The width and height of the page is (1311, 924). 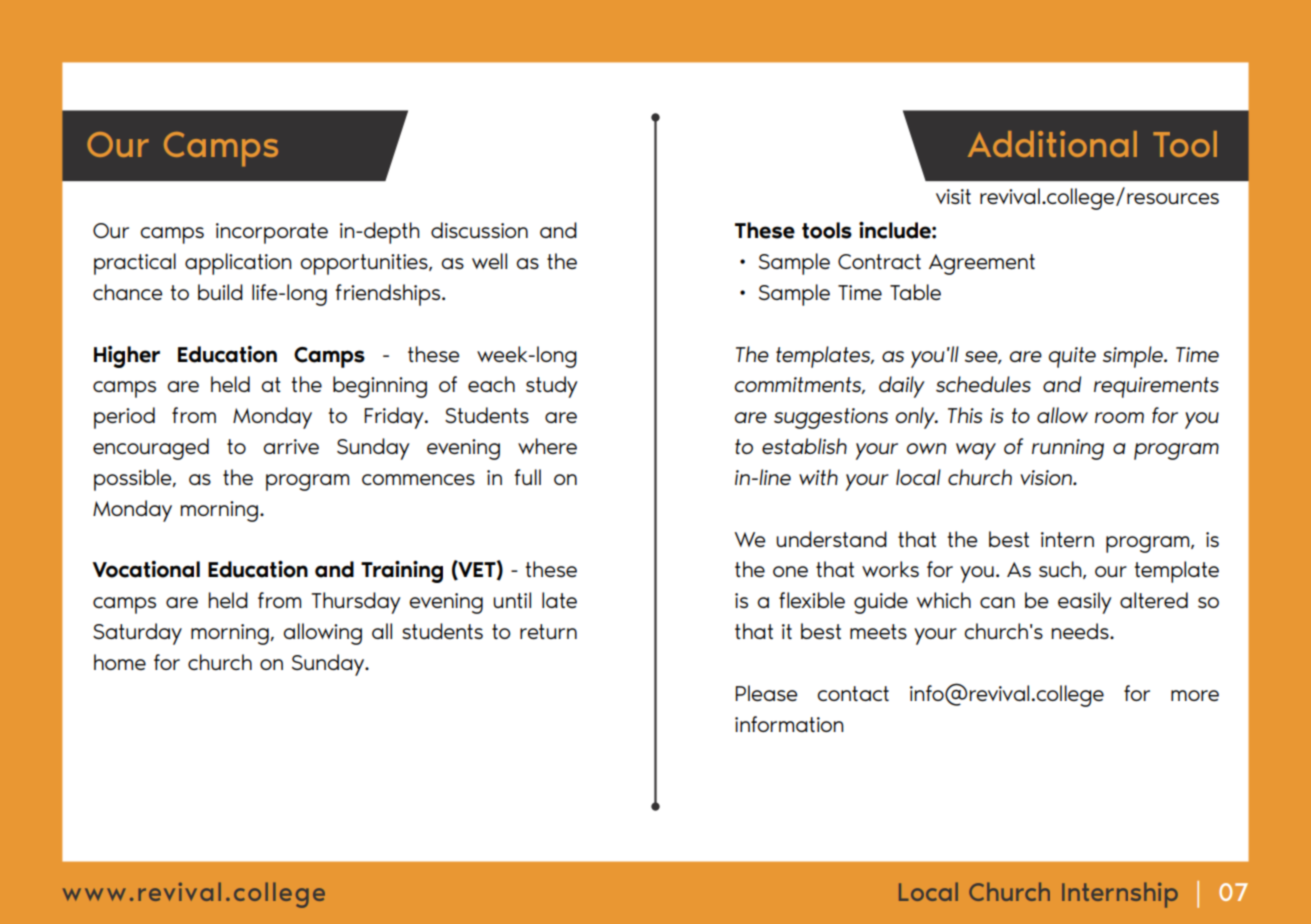 I want to click on where, so click(x=547, y=446).
